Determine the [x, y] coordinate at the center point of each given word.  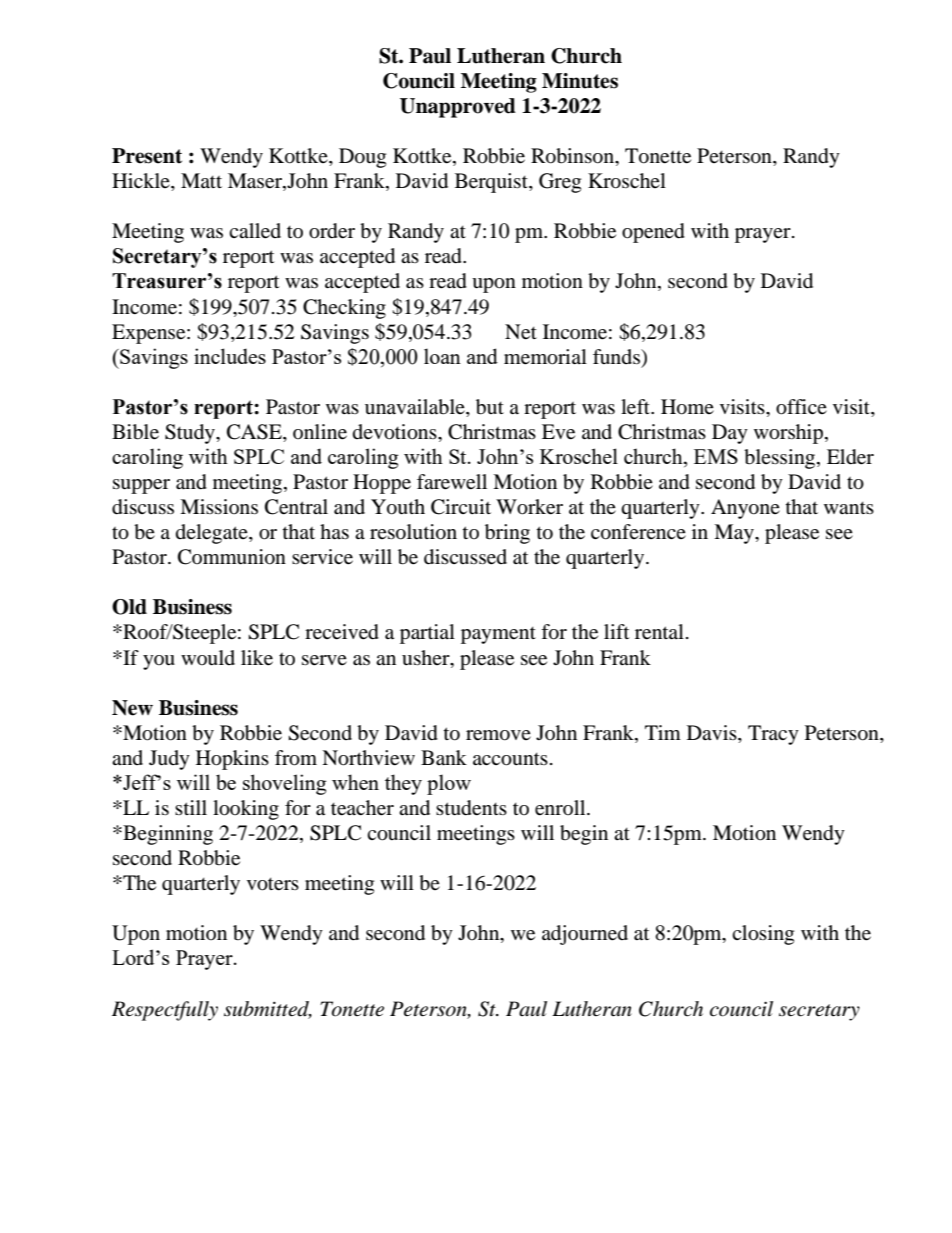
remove [498, 735]
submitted [268, 1009]
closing [763, 935]
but [490, 407]
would [208, 658]
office [801, 407]
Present [147, 156]
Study [191, 434]
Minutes [580, 81]
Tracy [773, 735]
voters [273, 884]
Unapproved [458, 108]
